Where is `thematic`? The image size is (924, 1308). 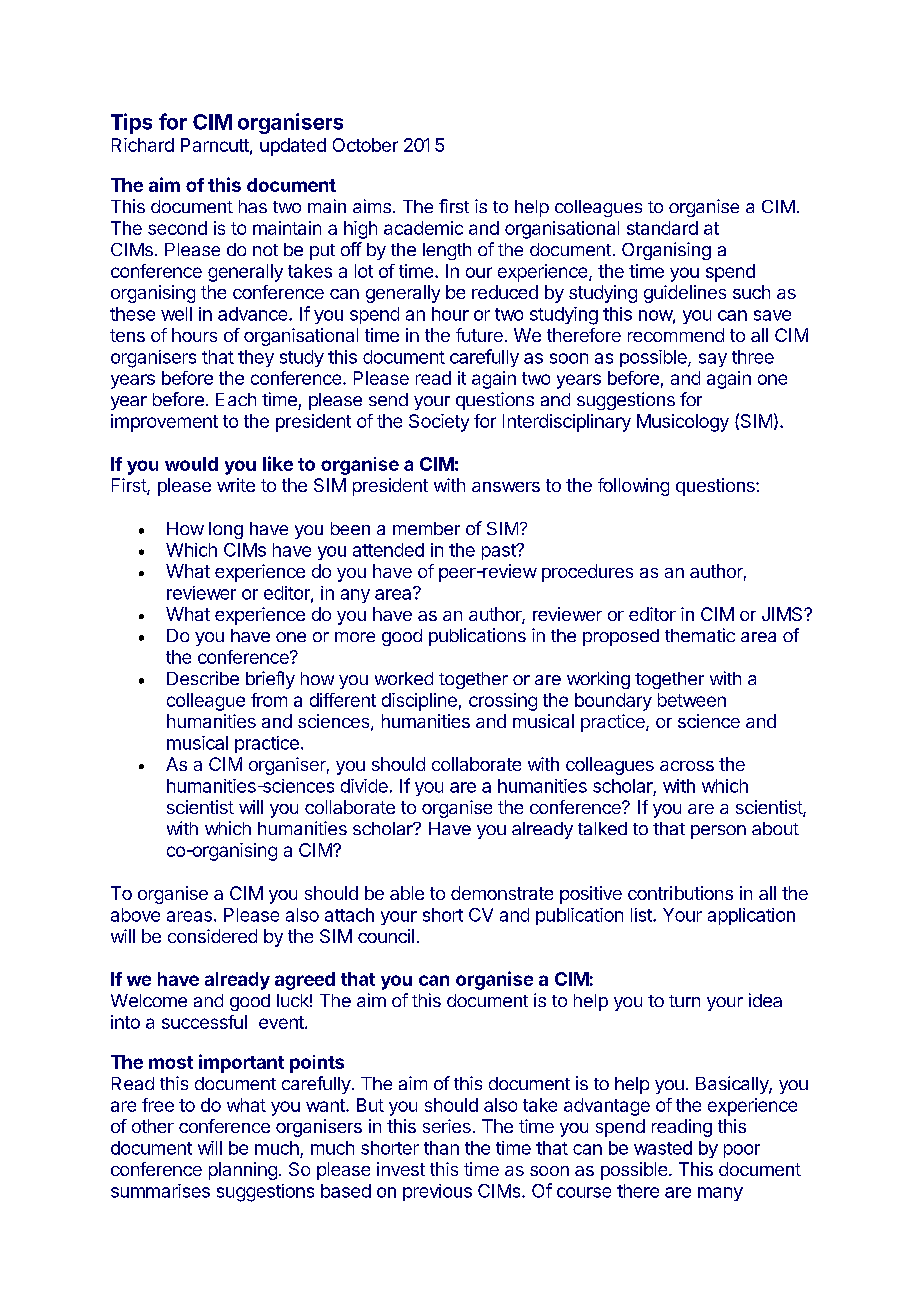 thematic is located at coordinates (700, 635).
